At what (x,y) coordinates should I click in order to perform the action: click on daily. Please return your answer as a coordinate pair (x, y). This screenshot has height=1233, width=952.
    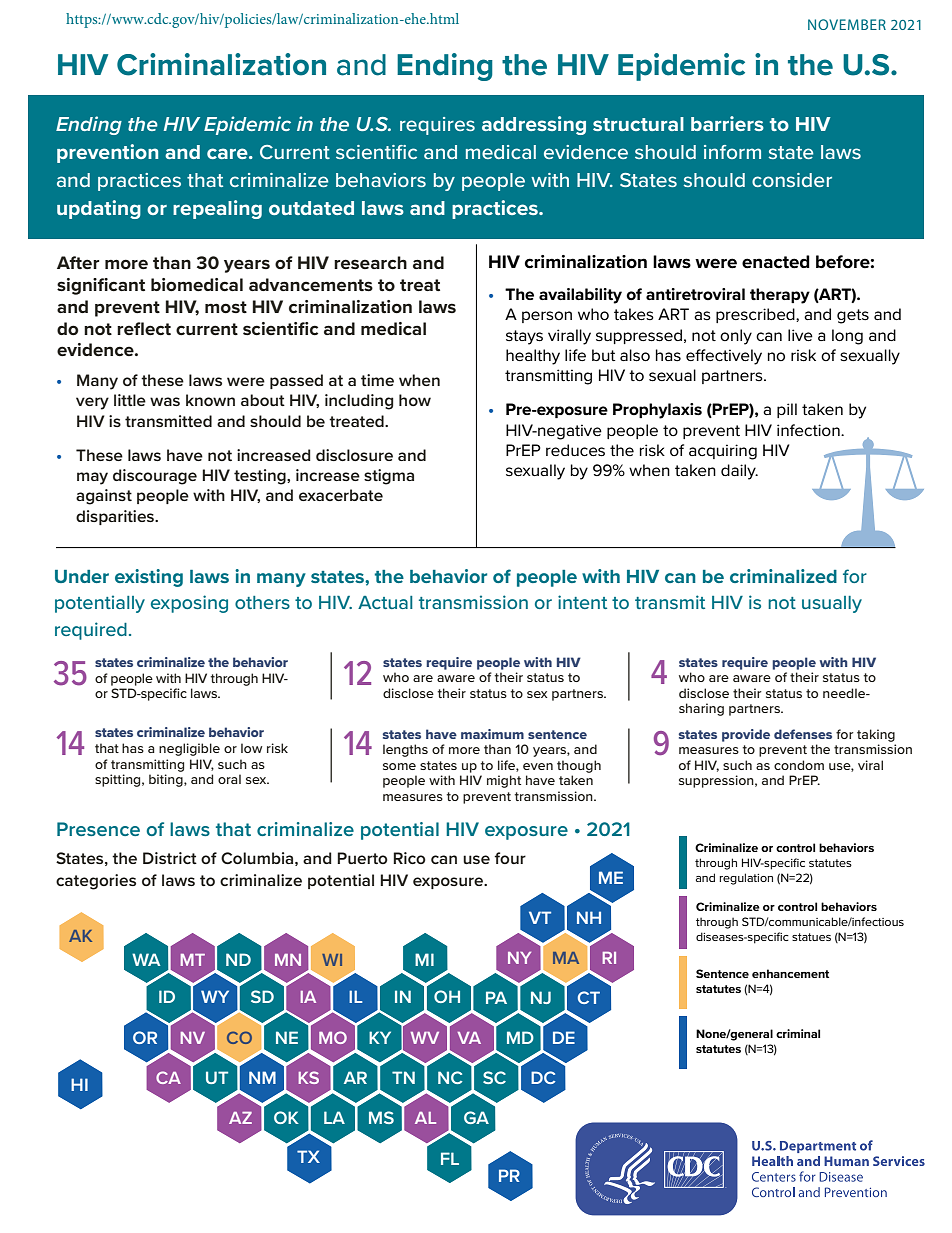
    Looking at the image, I should click on (739, 472).
